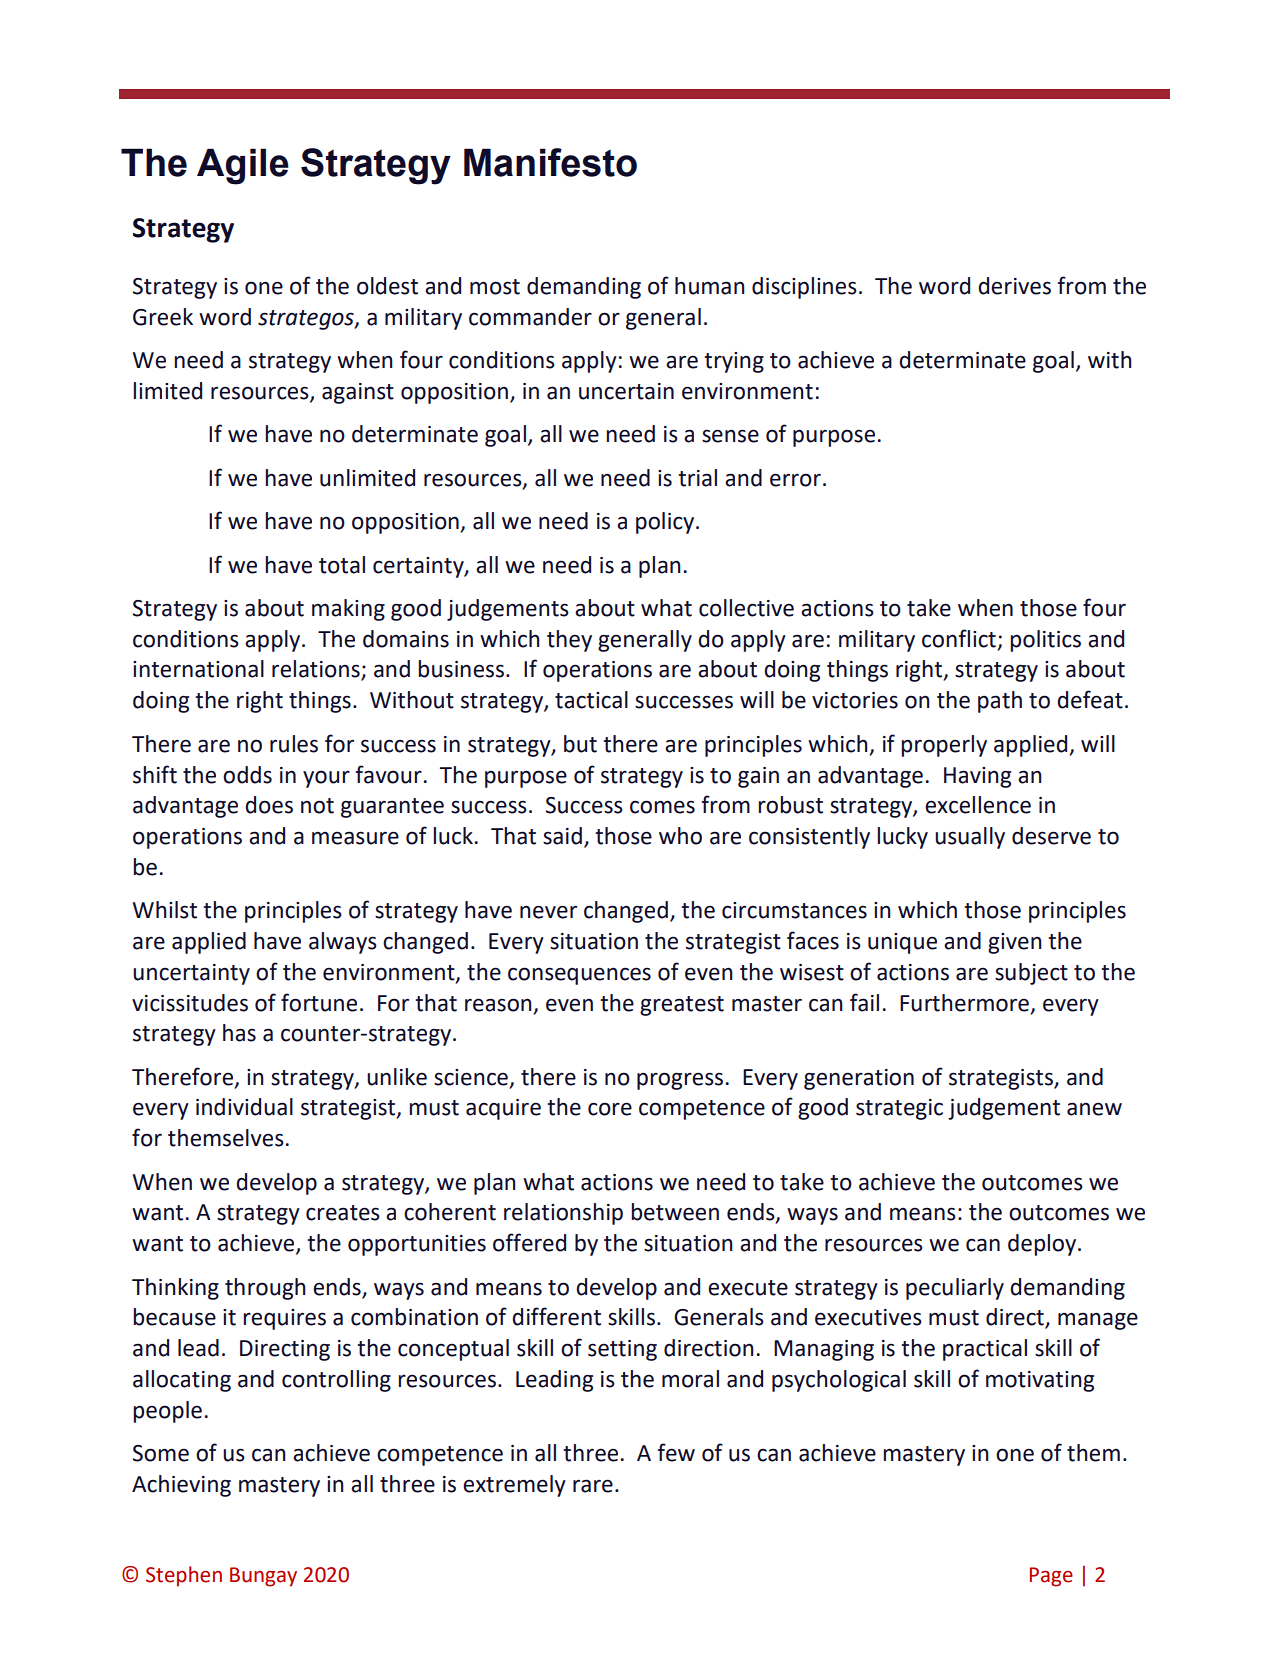 This screenshot has width=1285, height=1664. Describe the element at coordinates (680, 836) in the screenshot. I see `who` at that location.
